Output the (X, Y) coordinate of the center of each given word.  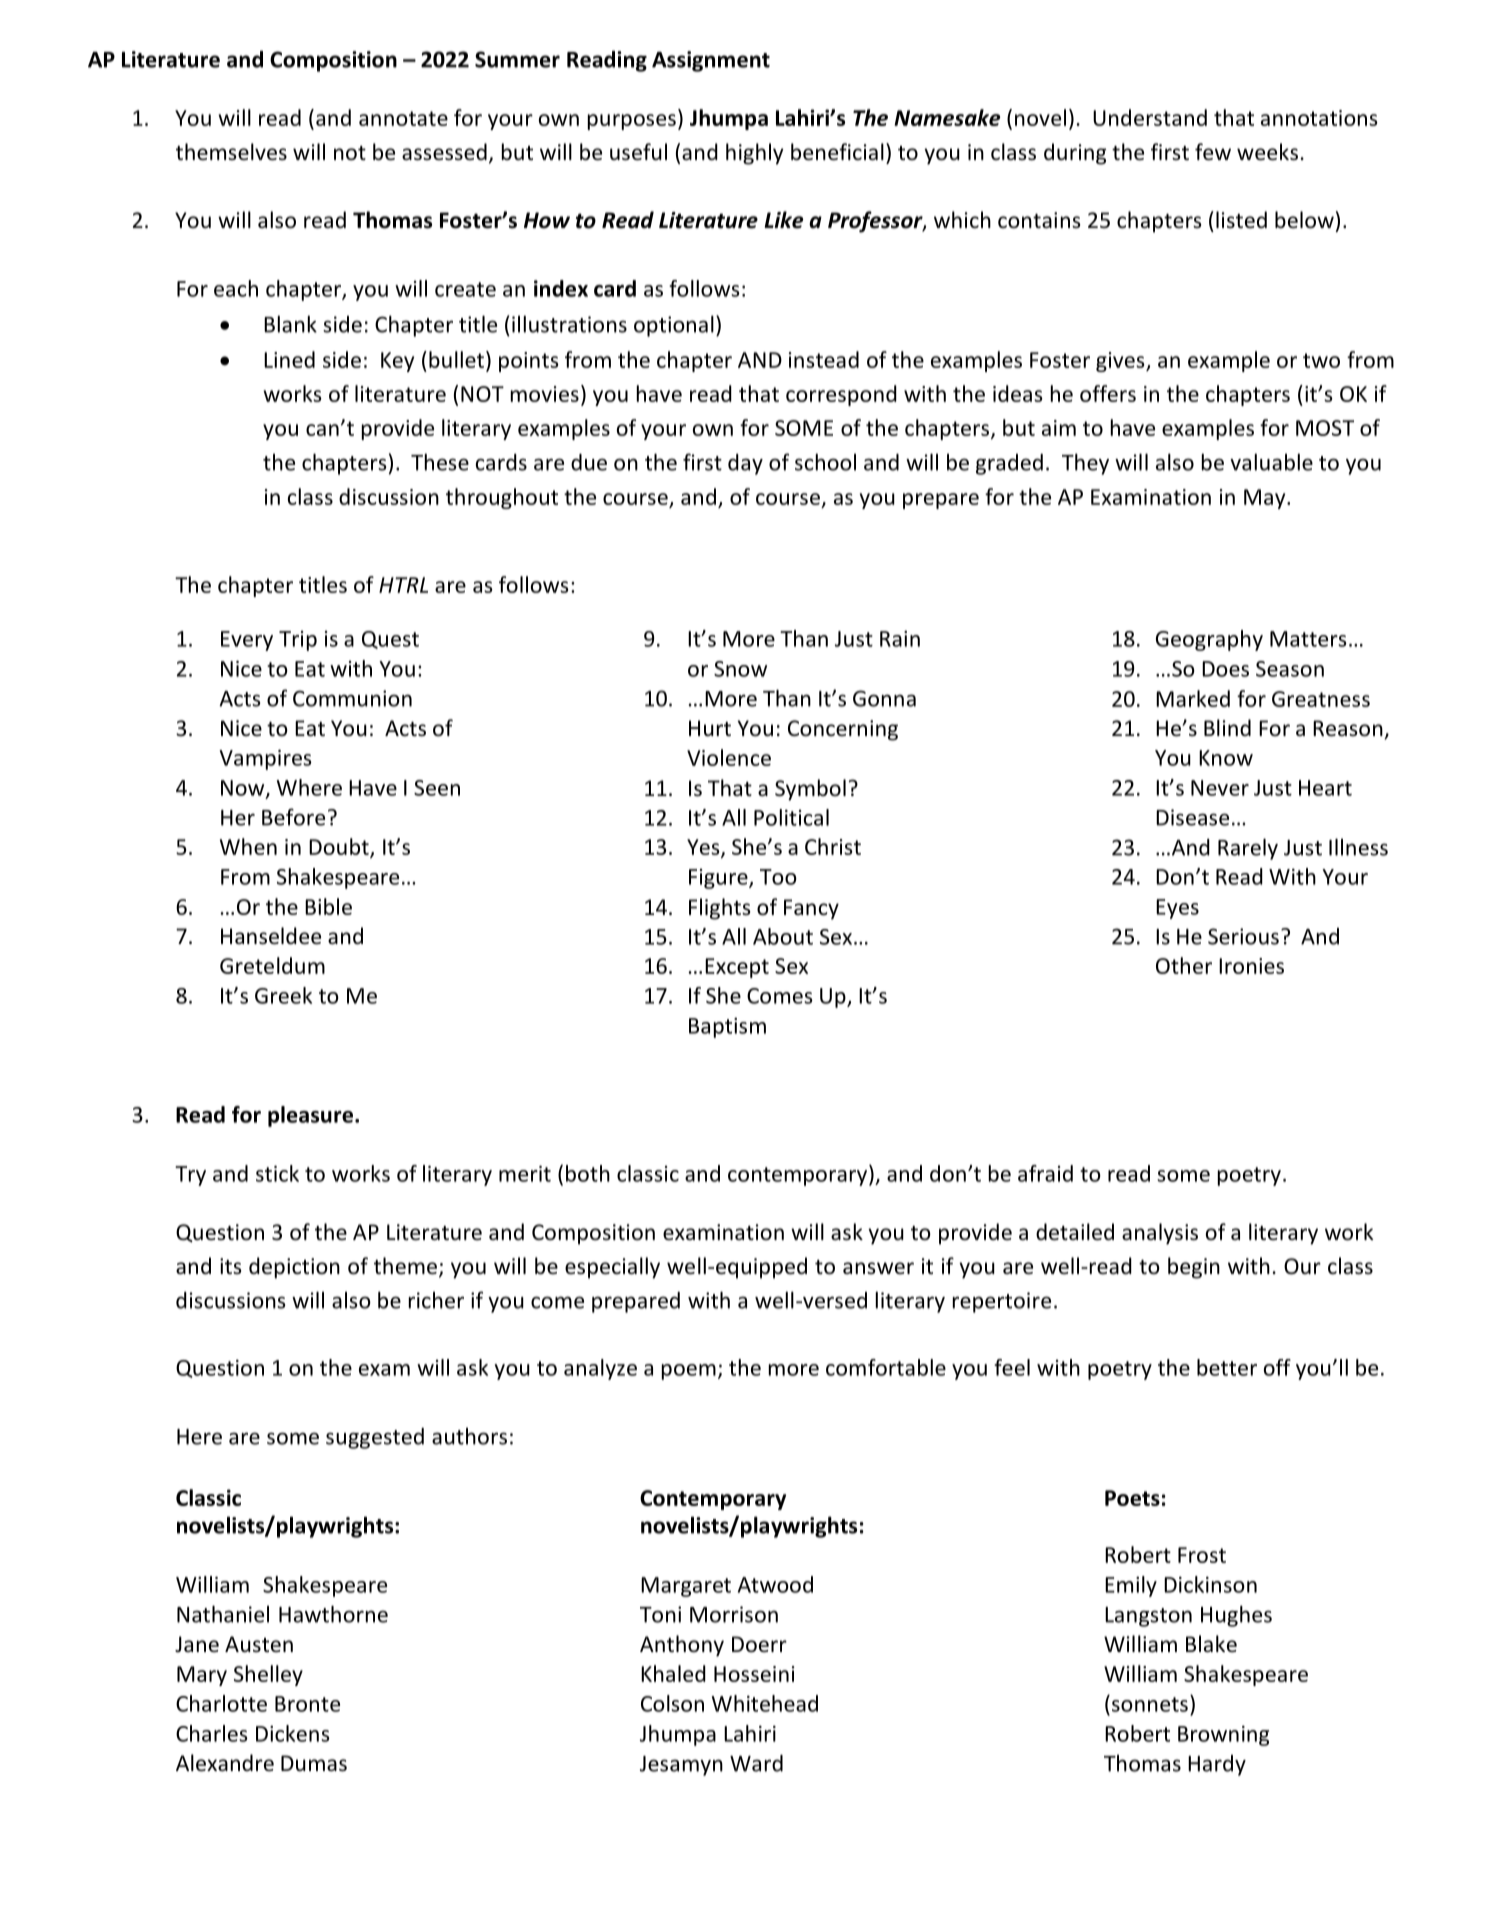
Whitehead (765, 1703)
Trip (298, 641)
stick (277, 1173)
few (1213, 152)
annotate (403, 118)
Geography (1209, 640)
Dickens (293, 1733)
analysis (1160, 1234)
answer (878, 1268)
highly (755, 154)
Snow (740, 669)
